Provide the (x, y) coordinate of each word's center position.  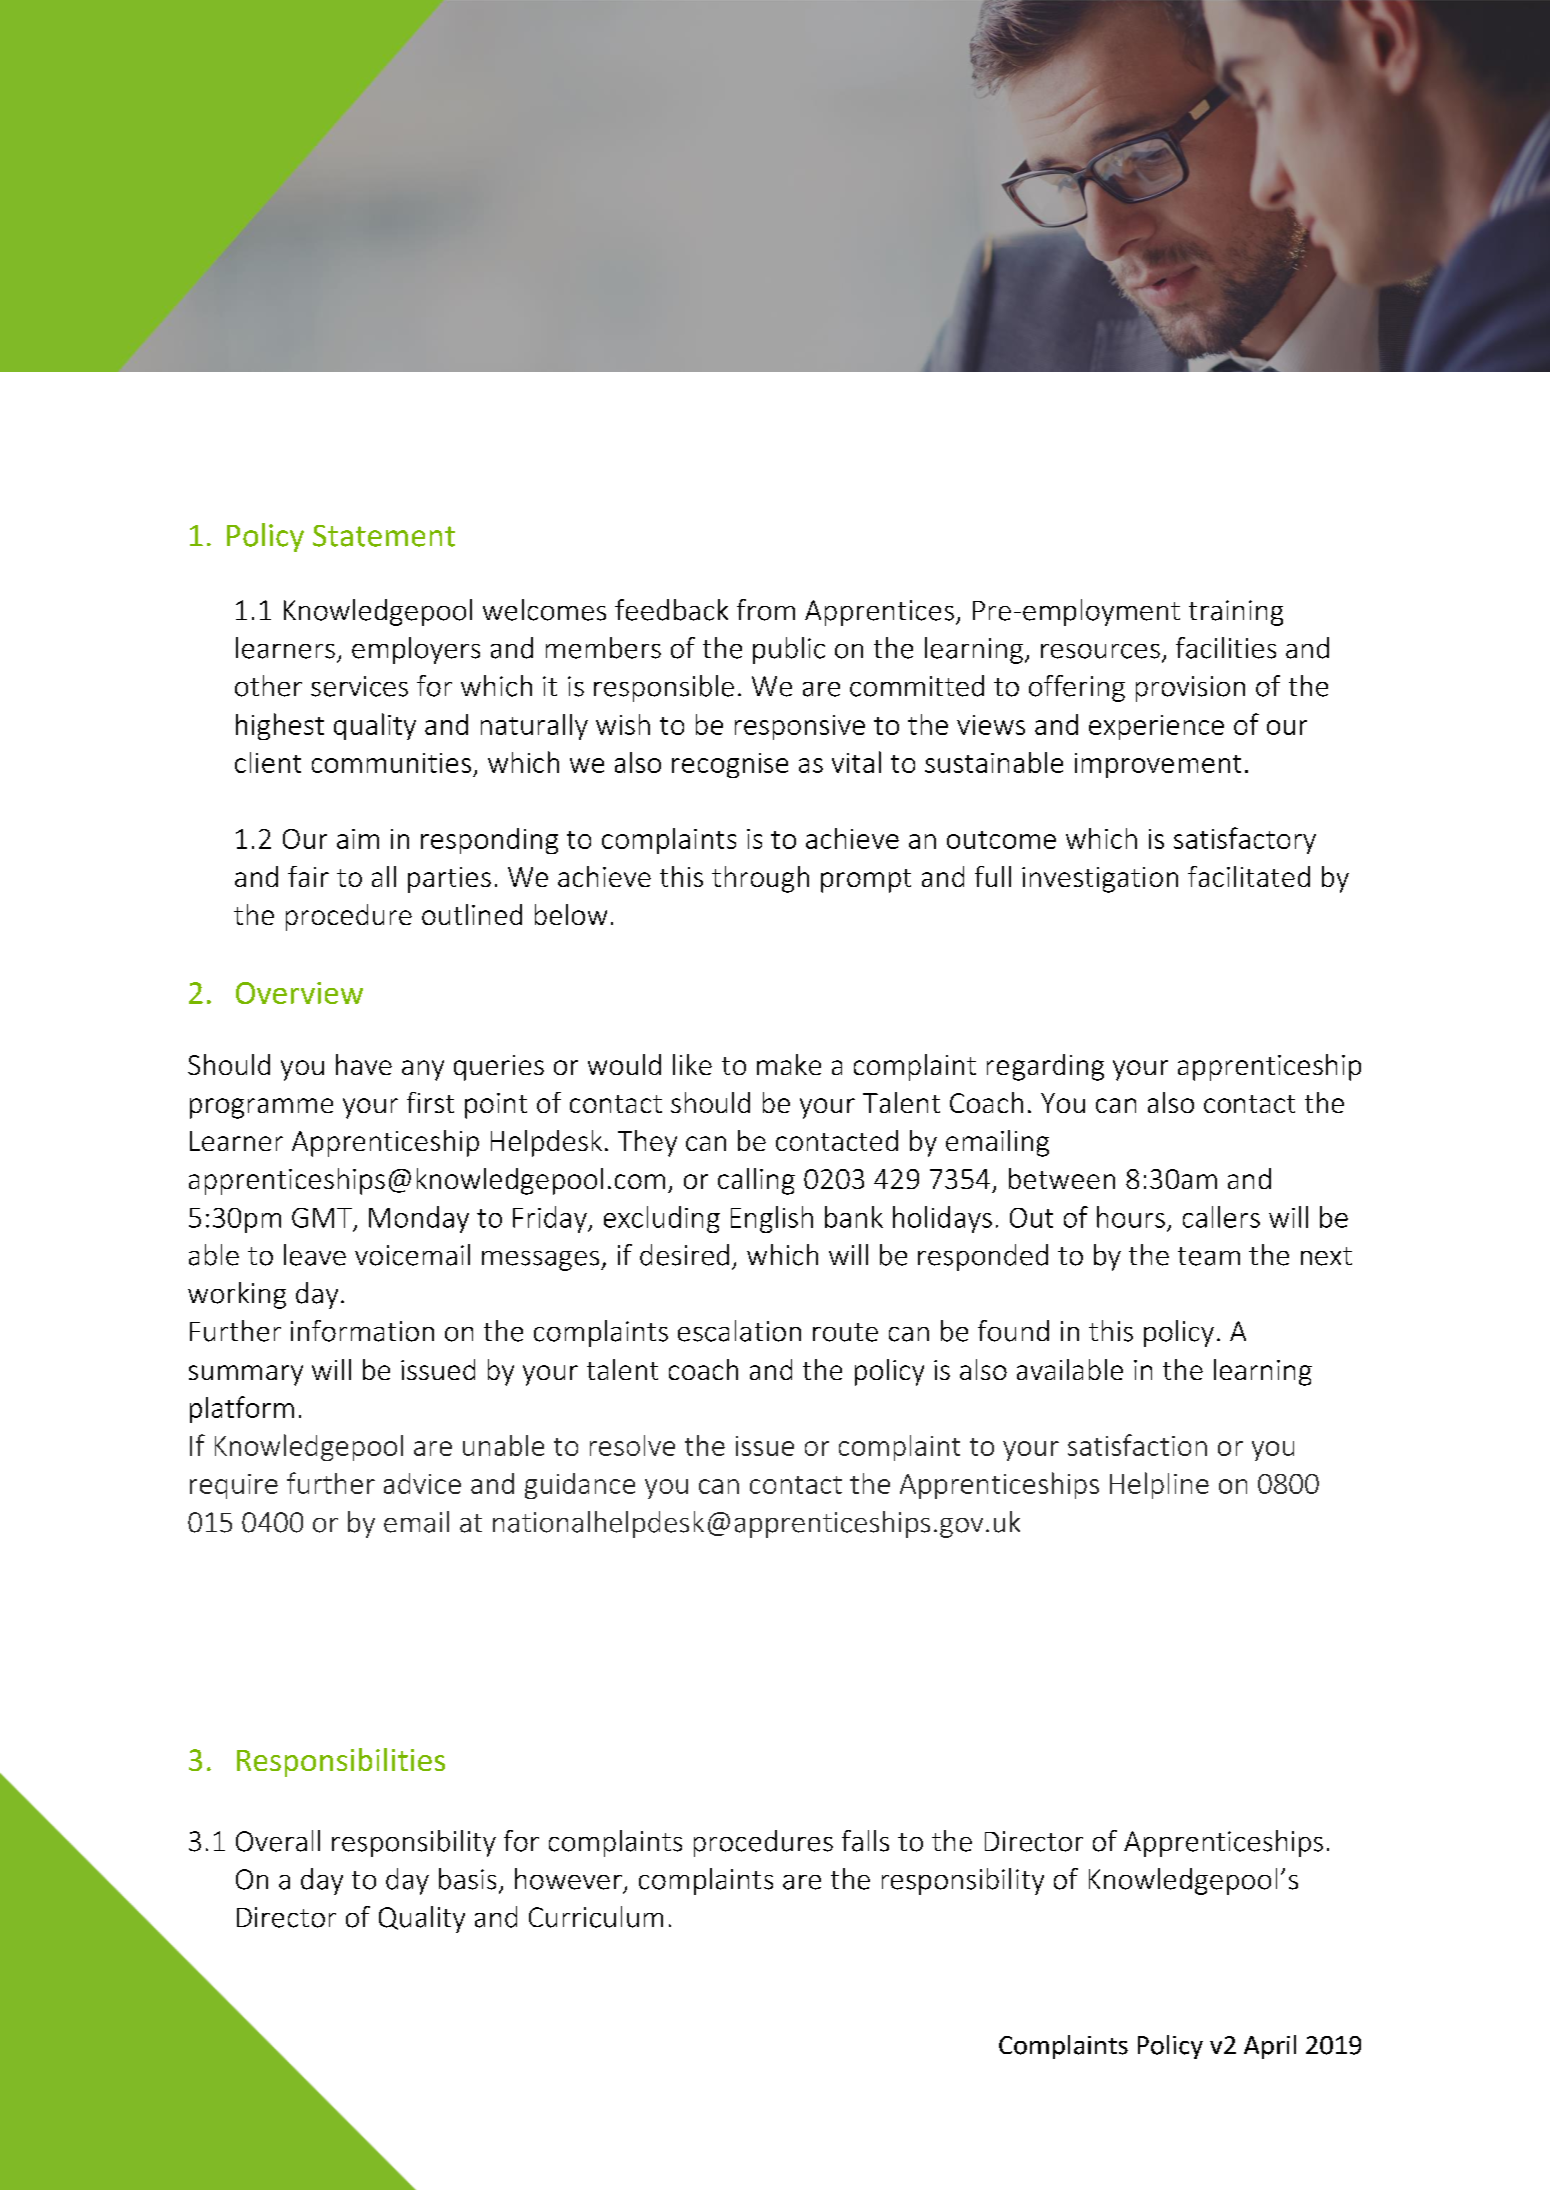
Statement (384, 536)
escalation (739, 1331)
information (362, 1331)
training (1236, 613)
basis (467, 1879)
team (1209, 1256)
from (766, 610)
